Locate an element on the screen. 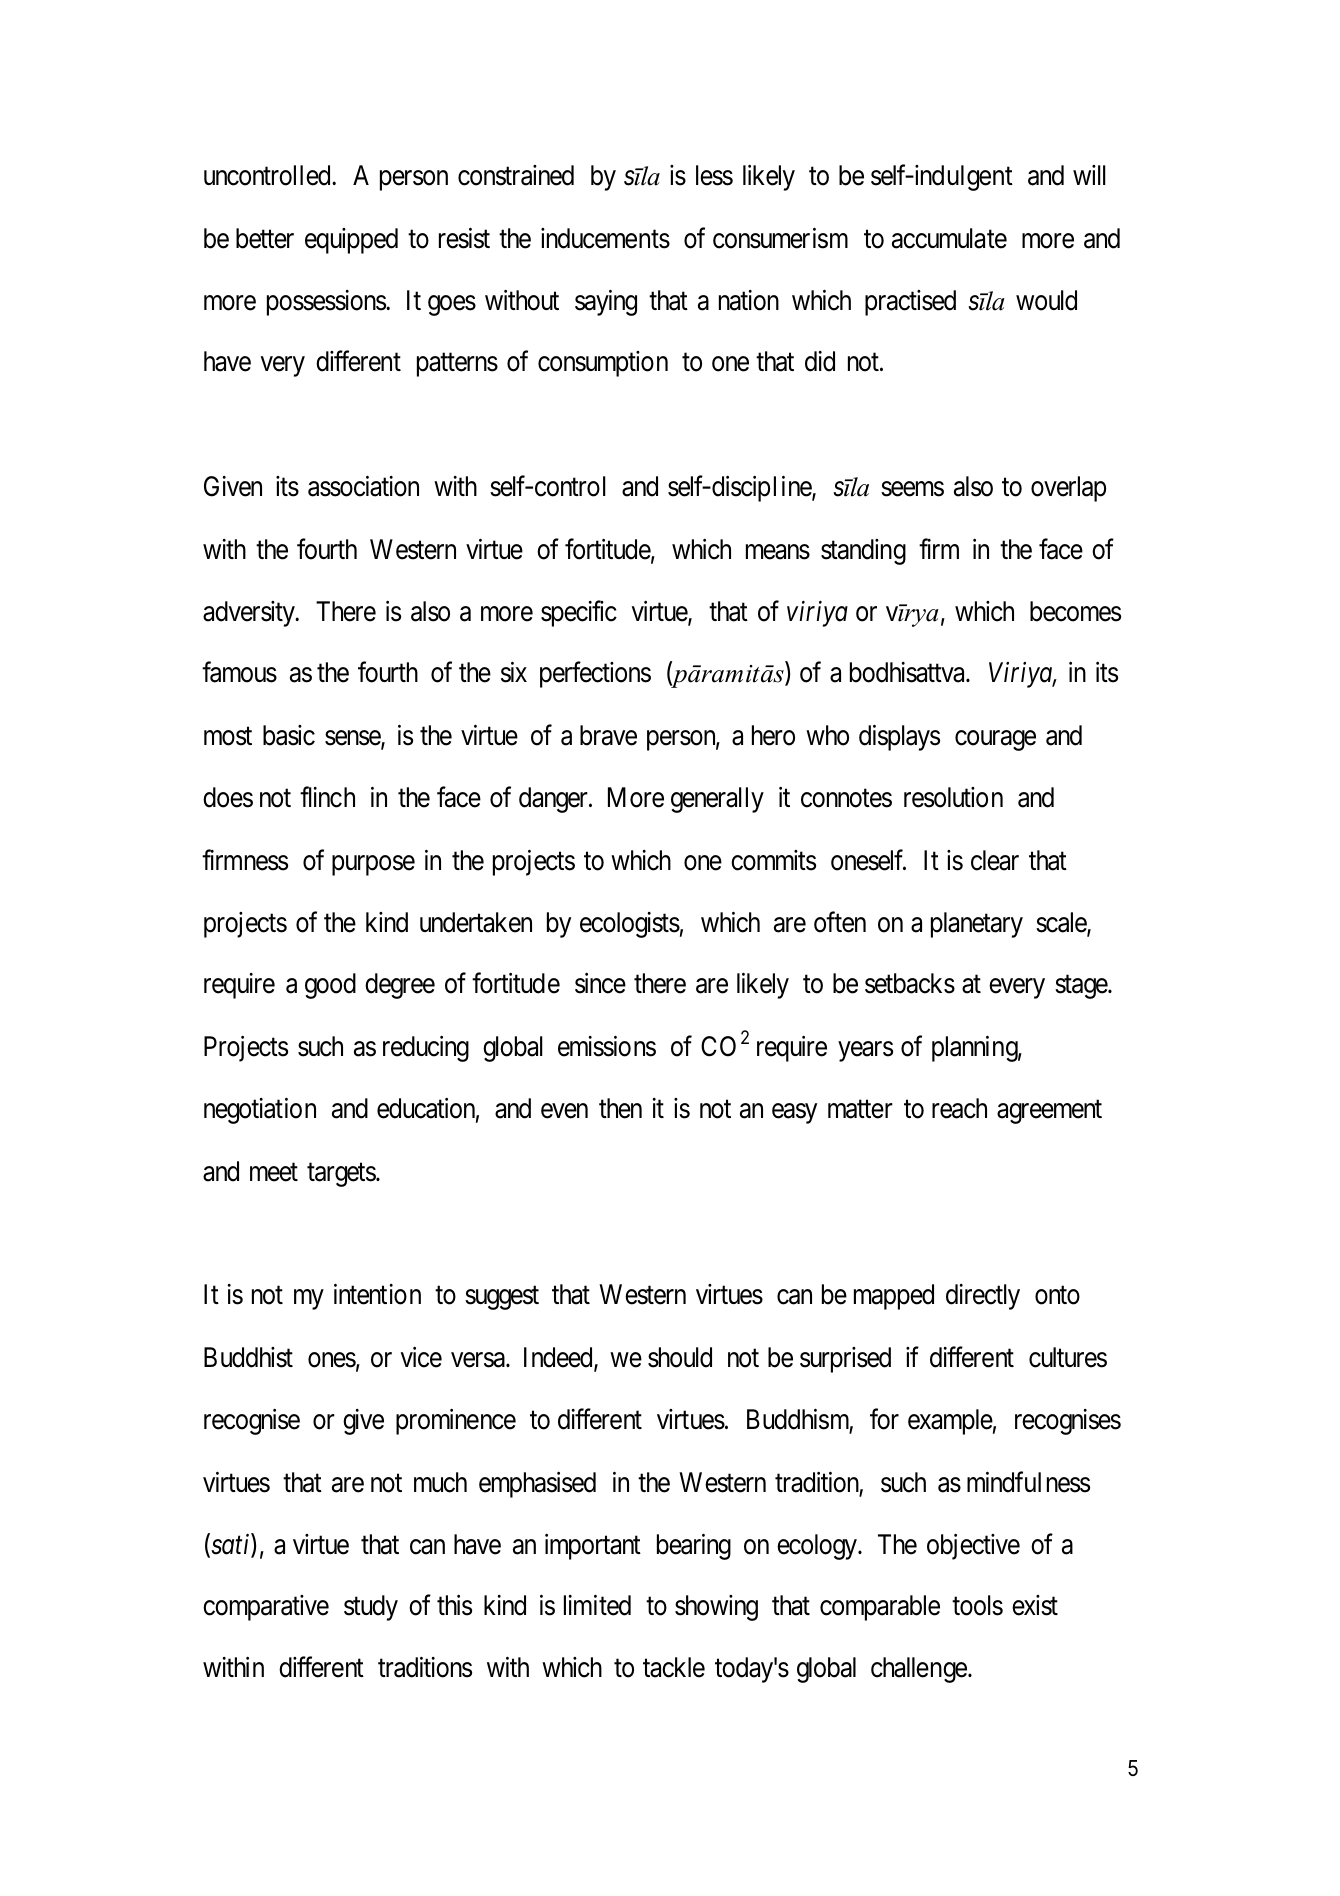 Image resolution: width=1340 pixels, height=1896 pixels. inducements is located at coordinates (605, 238).
